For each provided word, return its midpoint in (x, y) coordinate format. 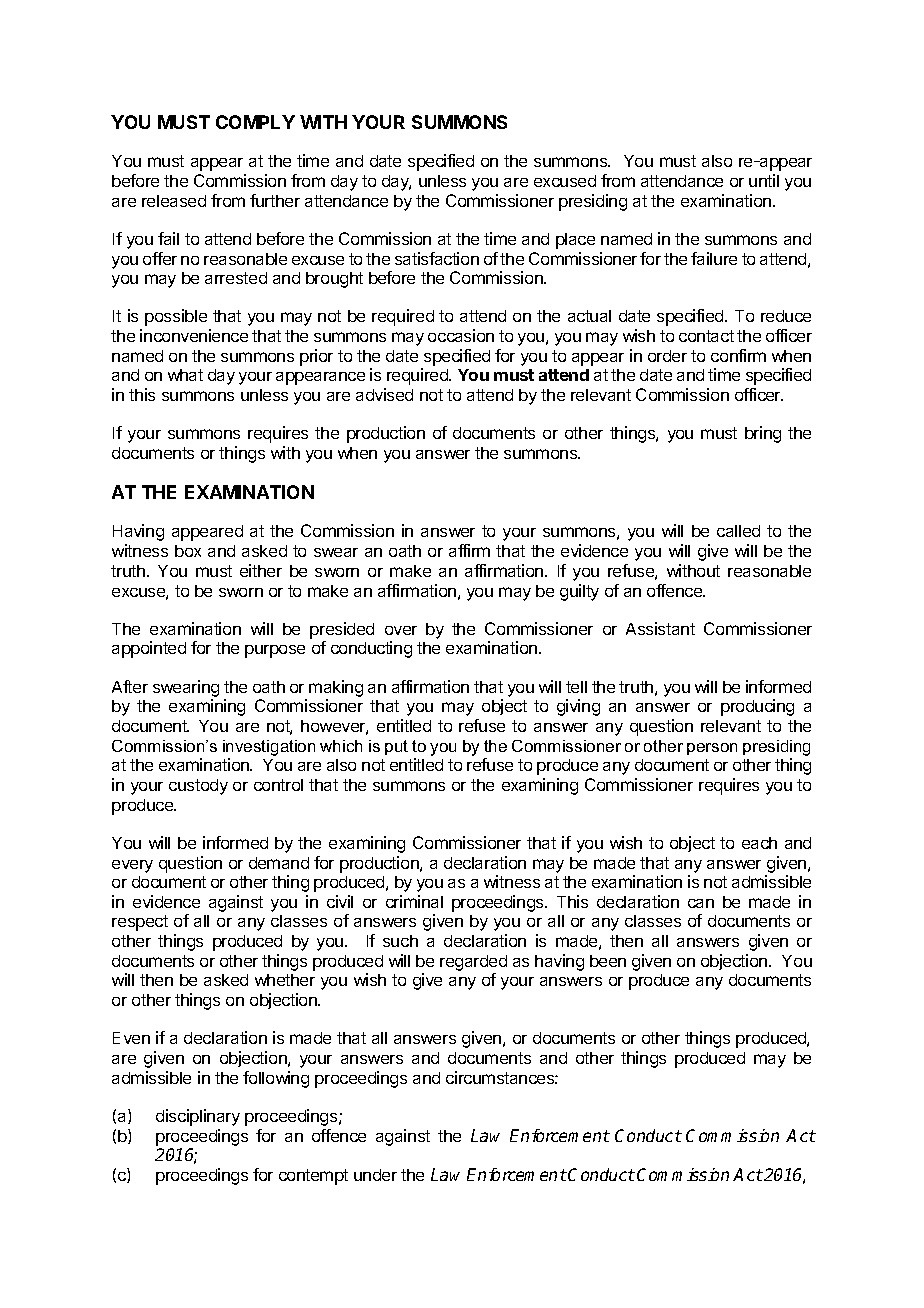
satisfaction (437, 258)
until (764, 180)
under (375, 1175)
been (608, 961)
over (401, 630)
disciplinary (198, 1117)
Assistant (660, 628)
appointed (149, 649)
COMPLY (255, 122)
